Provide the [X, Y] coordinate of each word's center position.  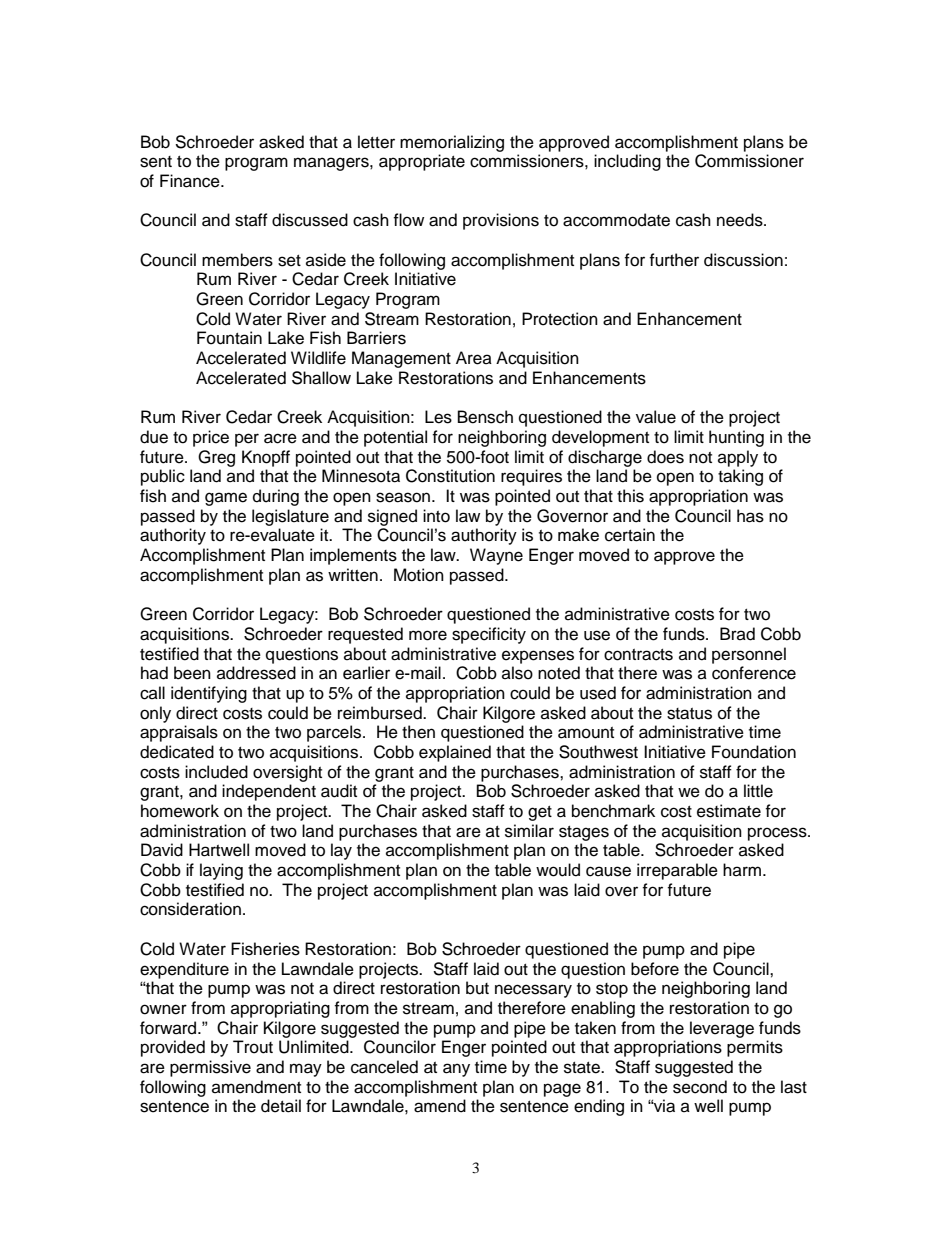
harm [742, 869]
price [211, 438]
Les [438, 417]
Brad [737, 634]
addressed [256, 673]
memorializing [452, 143]
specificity [489, 635]
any [456, 1070]
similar [529, 831]
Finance [191, 181]
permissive [210, 1068]
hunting [736, 438]
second [700, 1087]
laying [221, 871]
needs [741, 220]
